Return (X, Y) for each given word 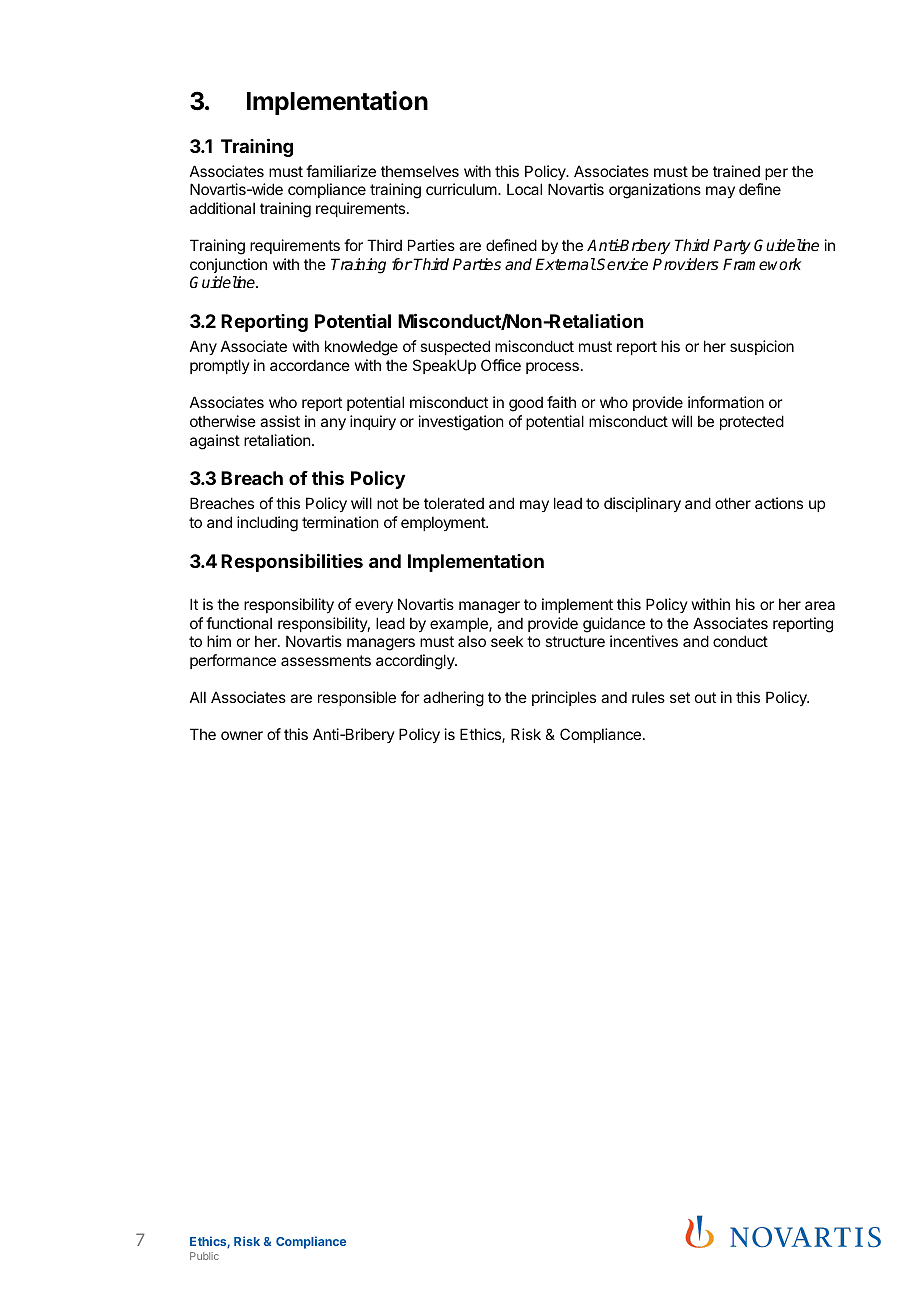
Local (524, 189)
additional (222, 208)
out (705, 697)
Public (204, 1256)
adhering (453, 699)
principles (564, 698)
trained (736, 171)
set (680, 697)
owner (242, 735)
